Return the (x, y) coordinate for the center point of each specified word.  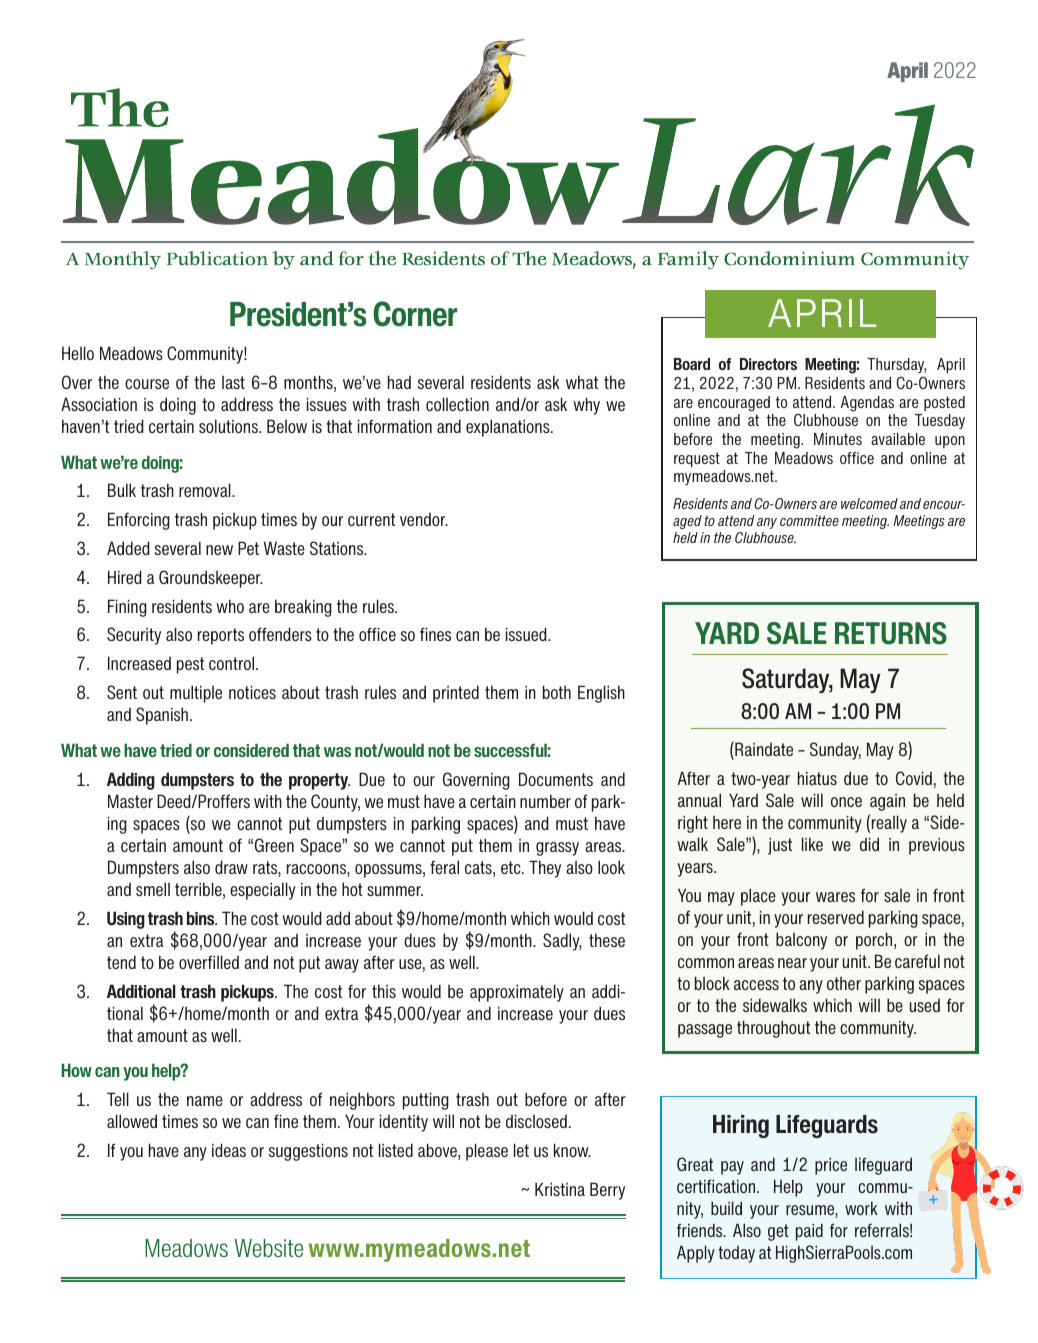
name (205, 1101)
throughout (773, 1029)
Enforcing (139, 521)
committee (809, 520)
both (557, 692)
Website (269, 1248)
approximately (517, 993)
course (147, 384)
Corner (415, 314)
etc (512, 867)
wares (835, 897)
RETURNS (891, 633)
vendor (424, 519)
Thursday (896, 365)
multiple (196, 694)
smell (153, 889)
